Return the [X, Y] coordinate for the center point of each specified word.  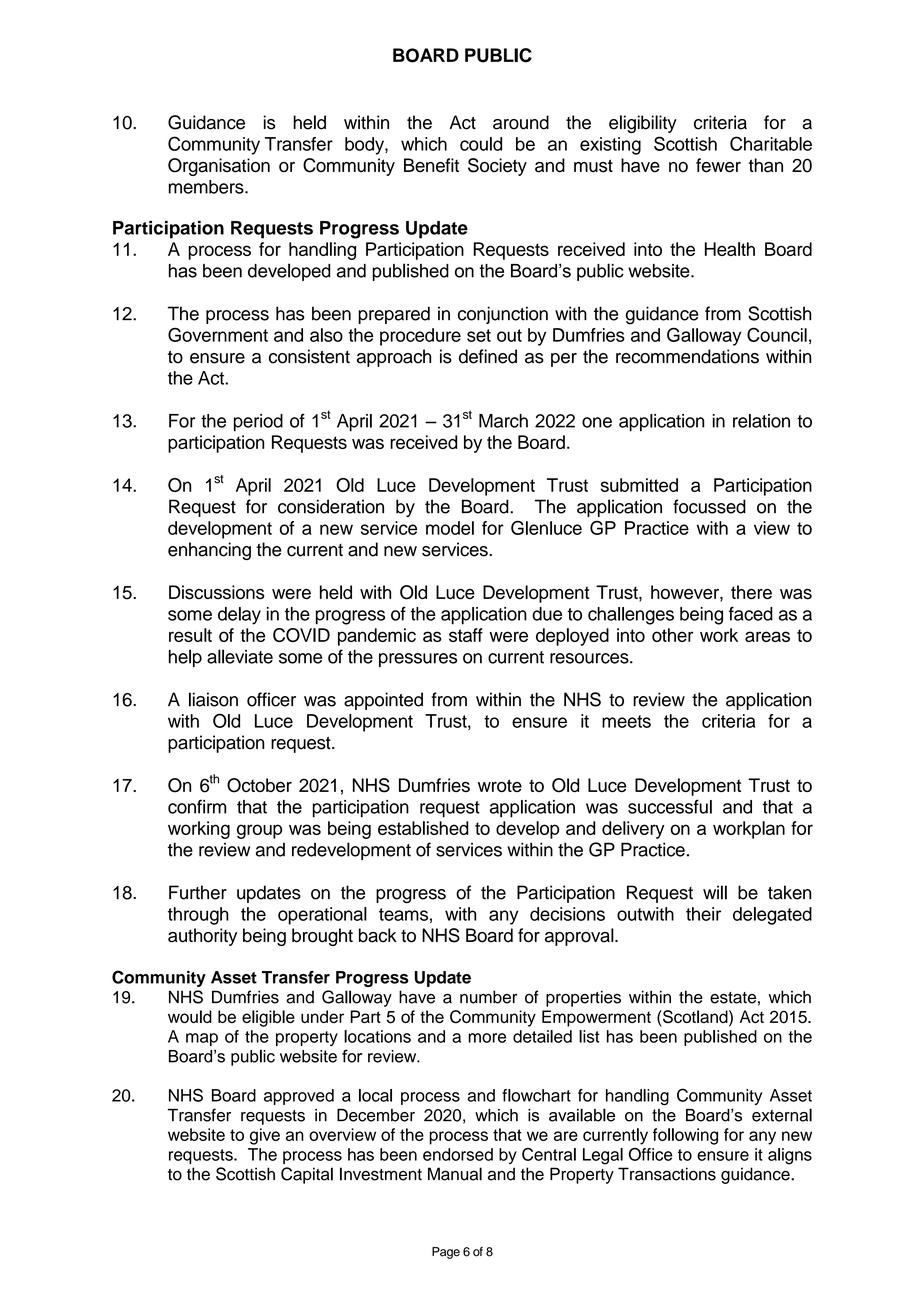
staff [466, 635]
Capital [307, 1175]
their [703, 914]
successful [670, 806]
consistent [309, 356]
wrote [500, 785]
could [481, 144]
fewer [718, 165]
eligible [268, 1018]
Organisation [219, 167]
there [751, 592]
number [488, 997]
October [259, 785]
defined [488, 356]
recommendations [687, 356]
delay [239, 616]
